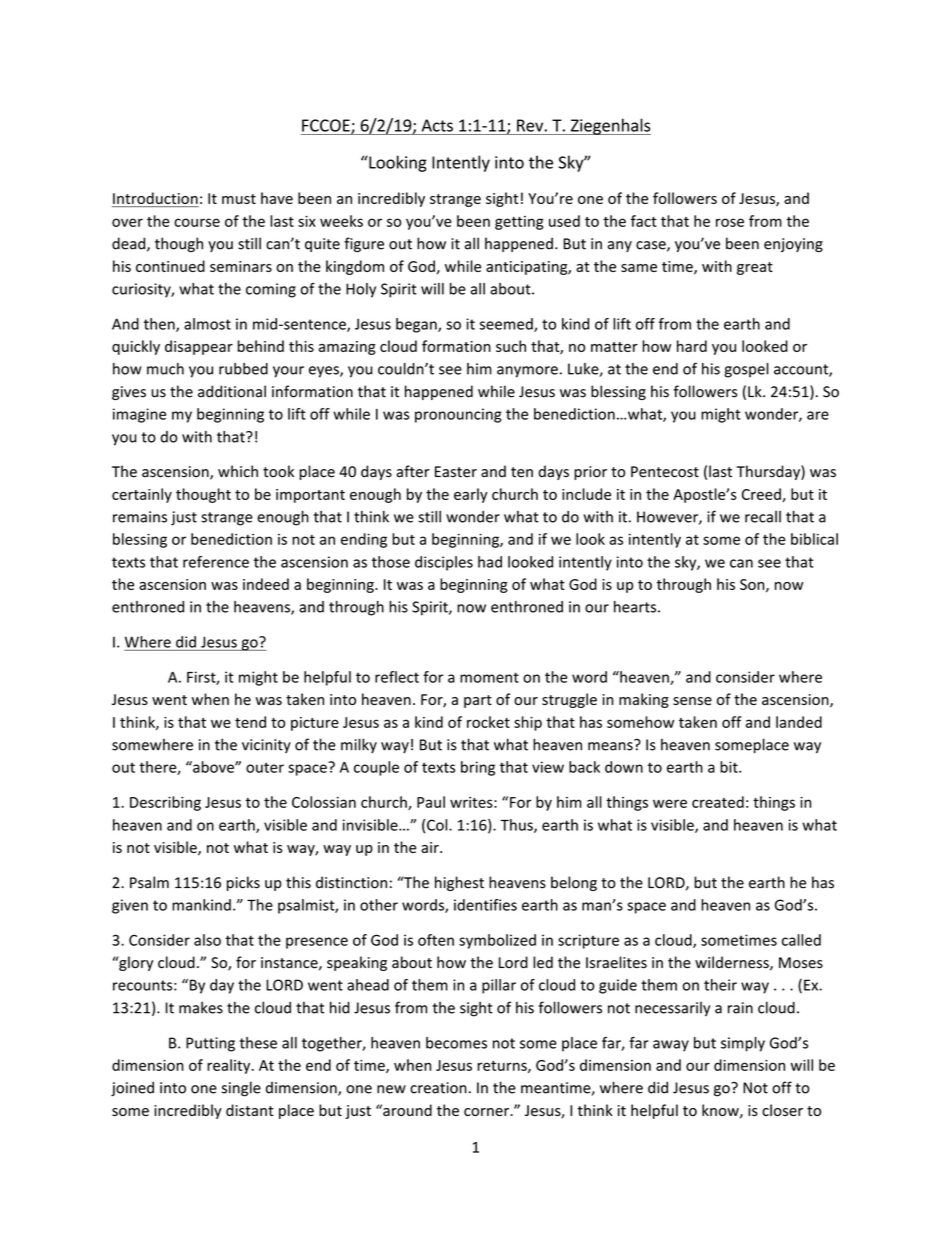 The width and height of the screenshot is (952, 1233). I want to click on tend, so click(250, 722).
